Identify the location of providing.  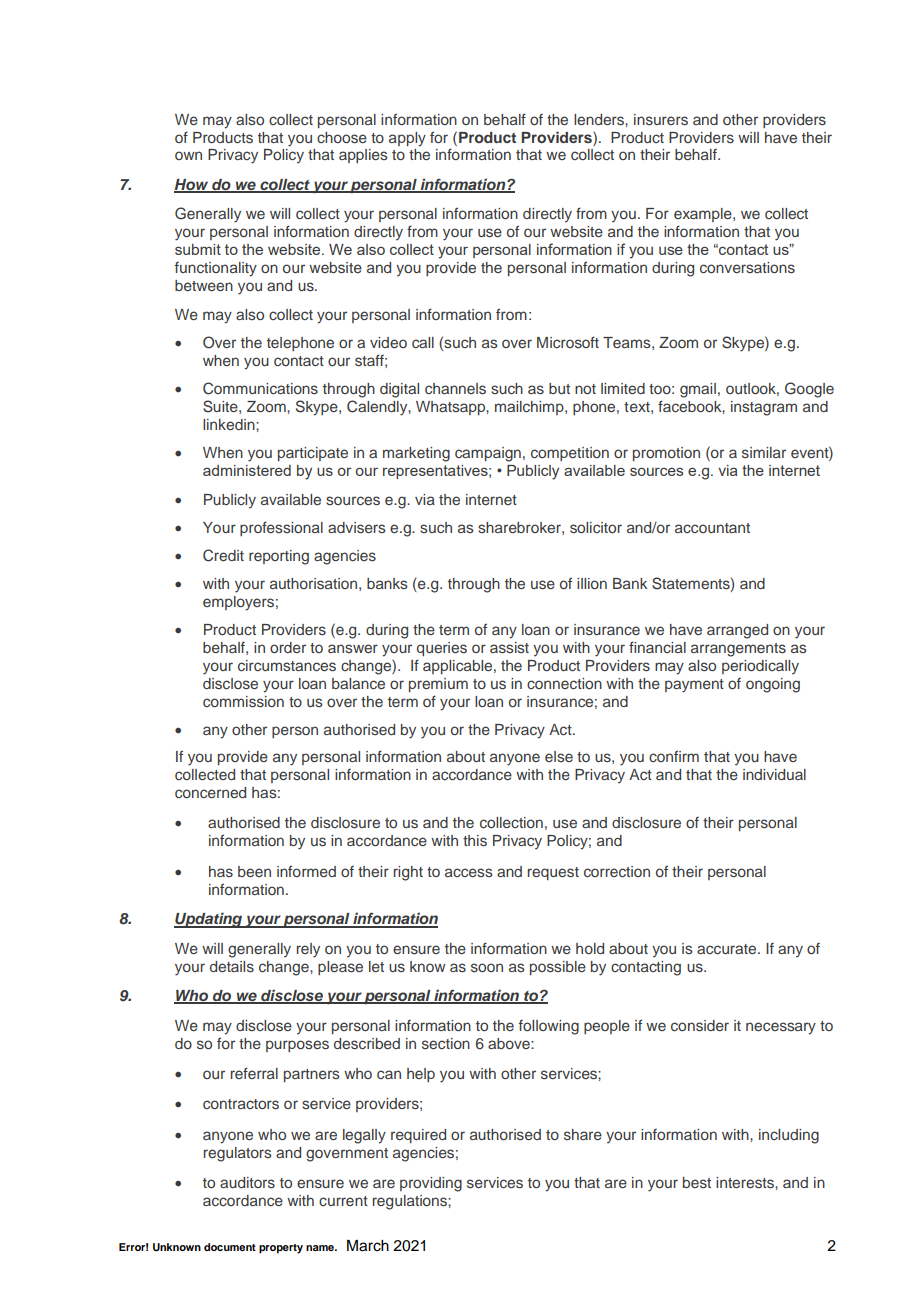
(431, 1184).
